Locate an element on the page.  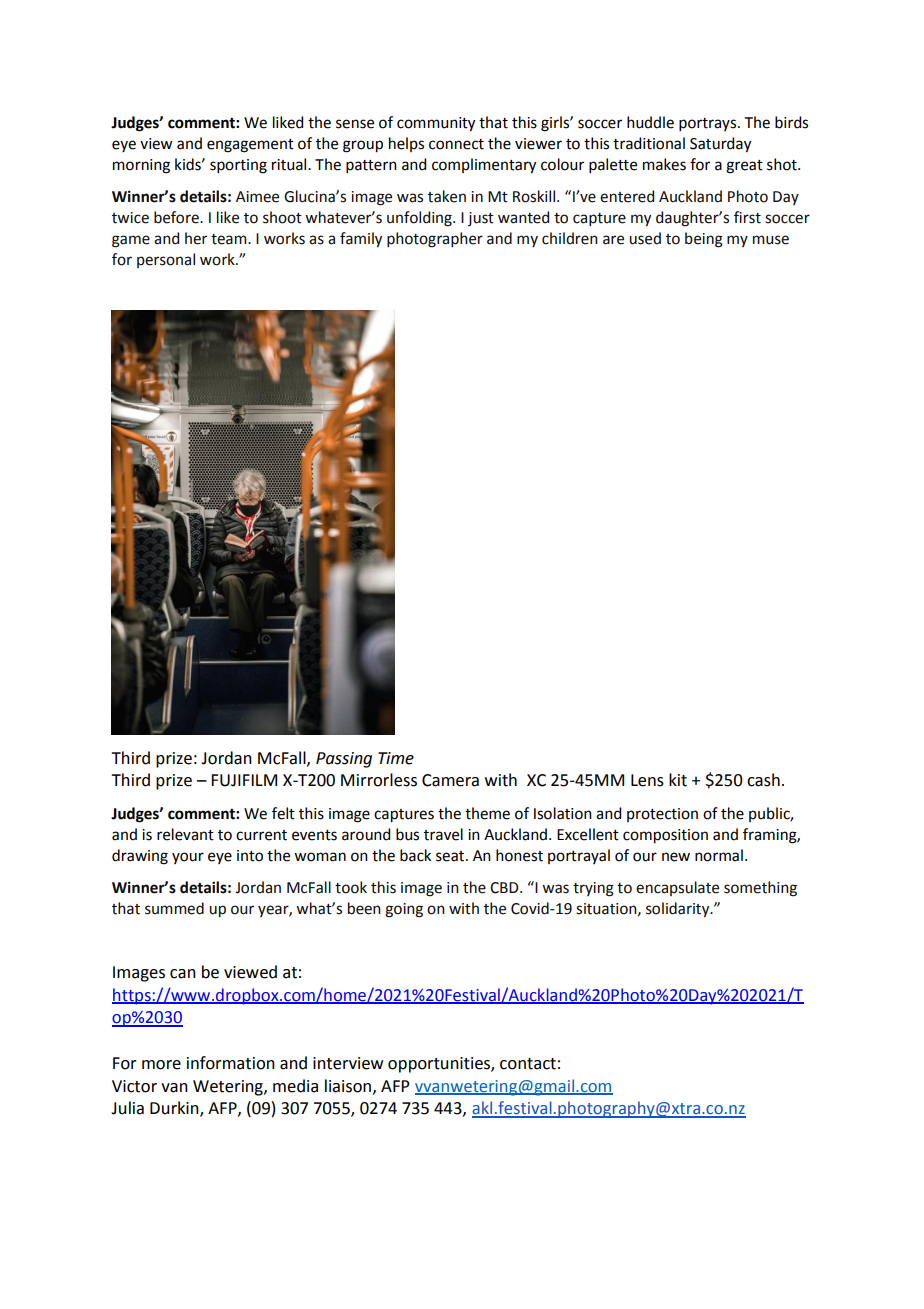
Saturday is located at coordinates (720, 145).
